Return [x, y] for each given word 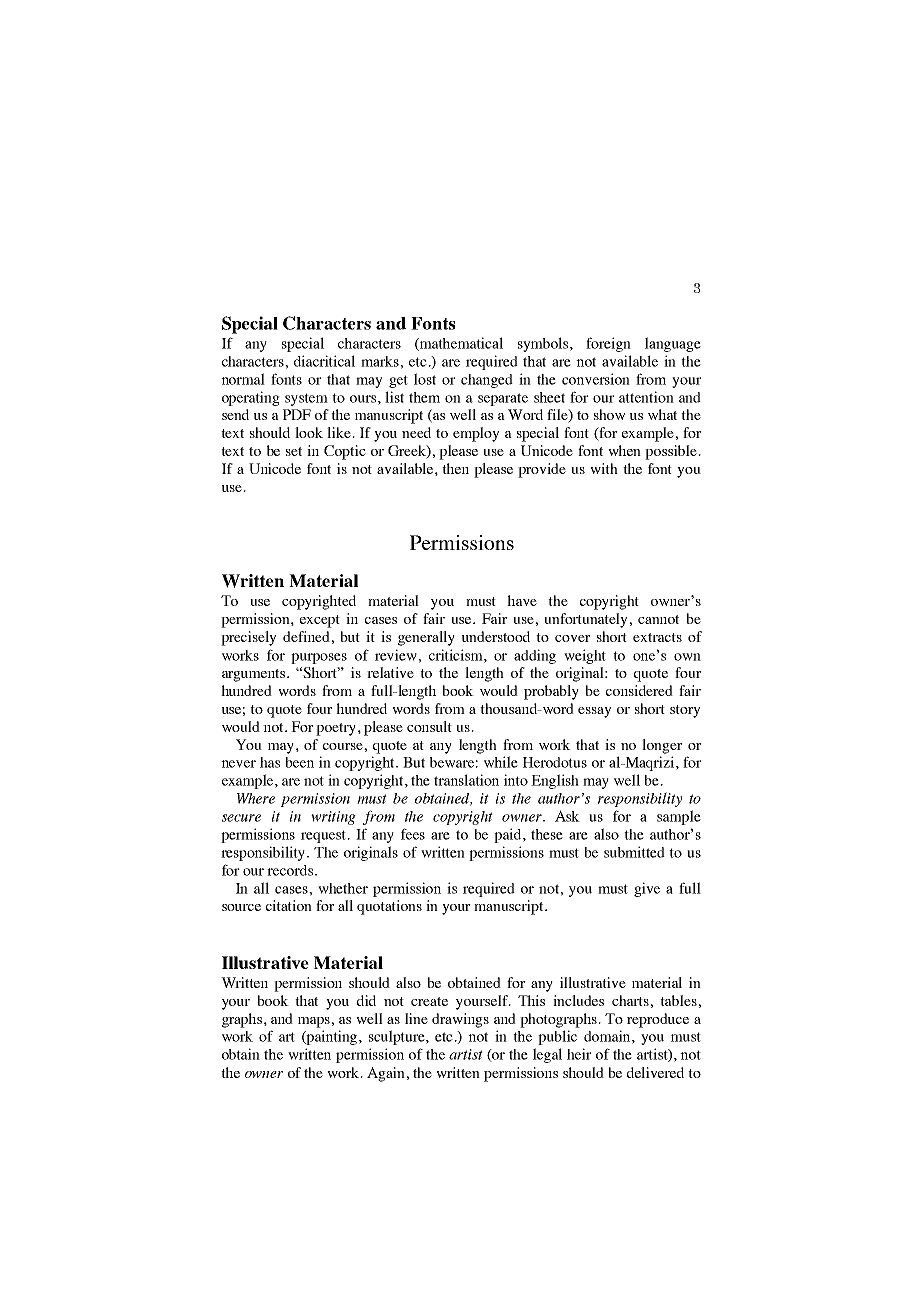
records [291, 870]
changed [487, 381]
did [366, 1000]
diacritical [324, 361]
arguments [255, 675]
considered [639, 690]
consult [429, 726]
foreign [608, 344]
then [455, 468]
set [294, 451]
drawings [460, 1020]
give [647, 889]
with [604, 468]
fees [413, 834]
